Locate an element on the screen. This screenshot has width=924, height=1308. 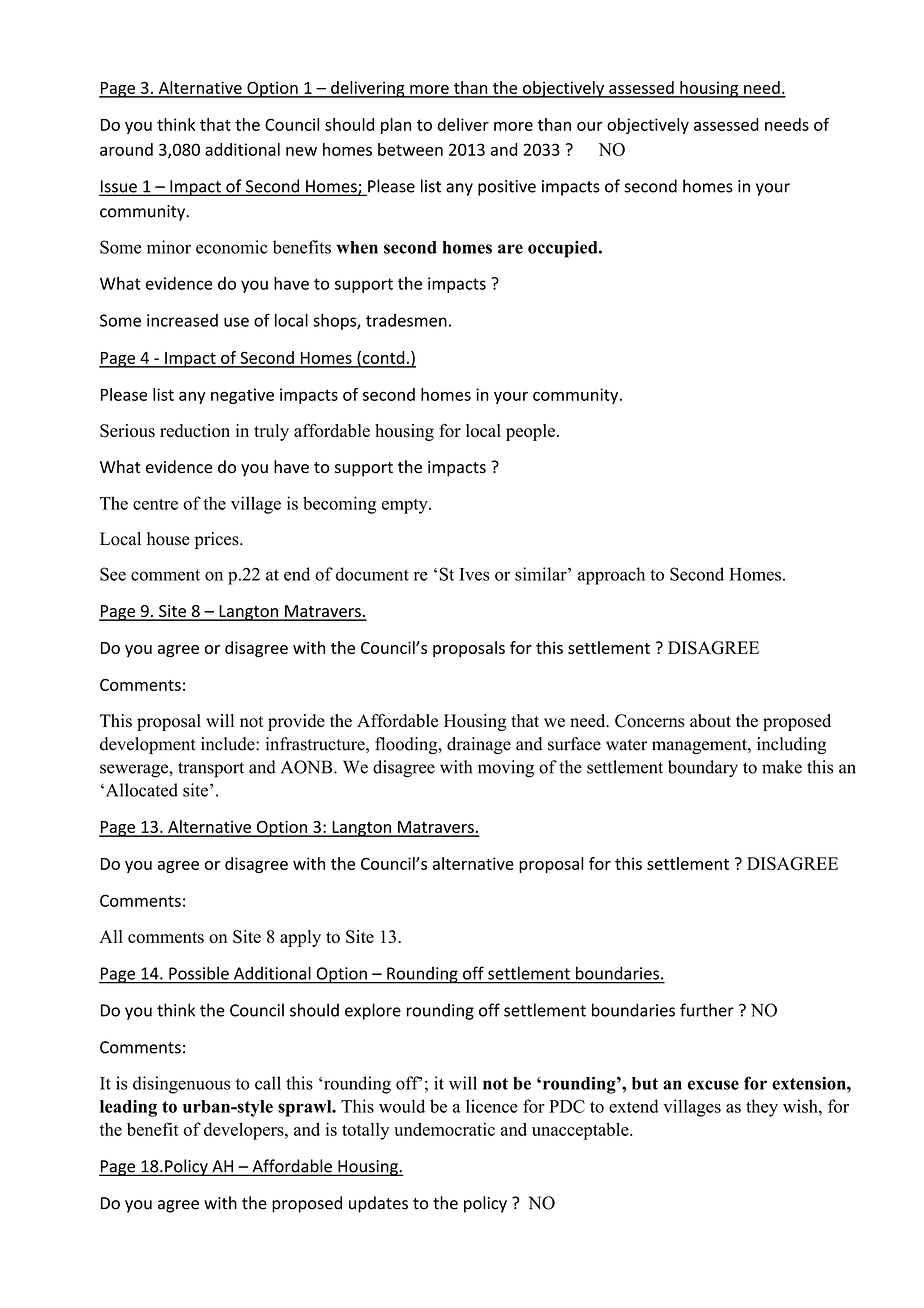
boundary is located at coordinates (703, 768).
